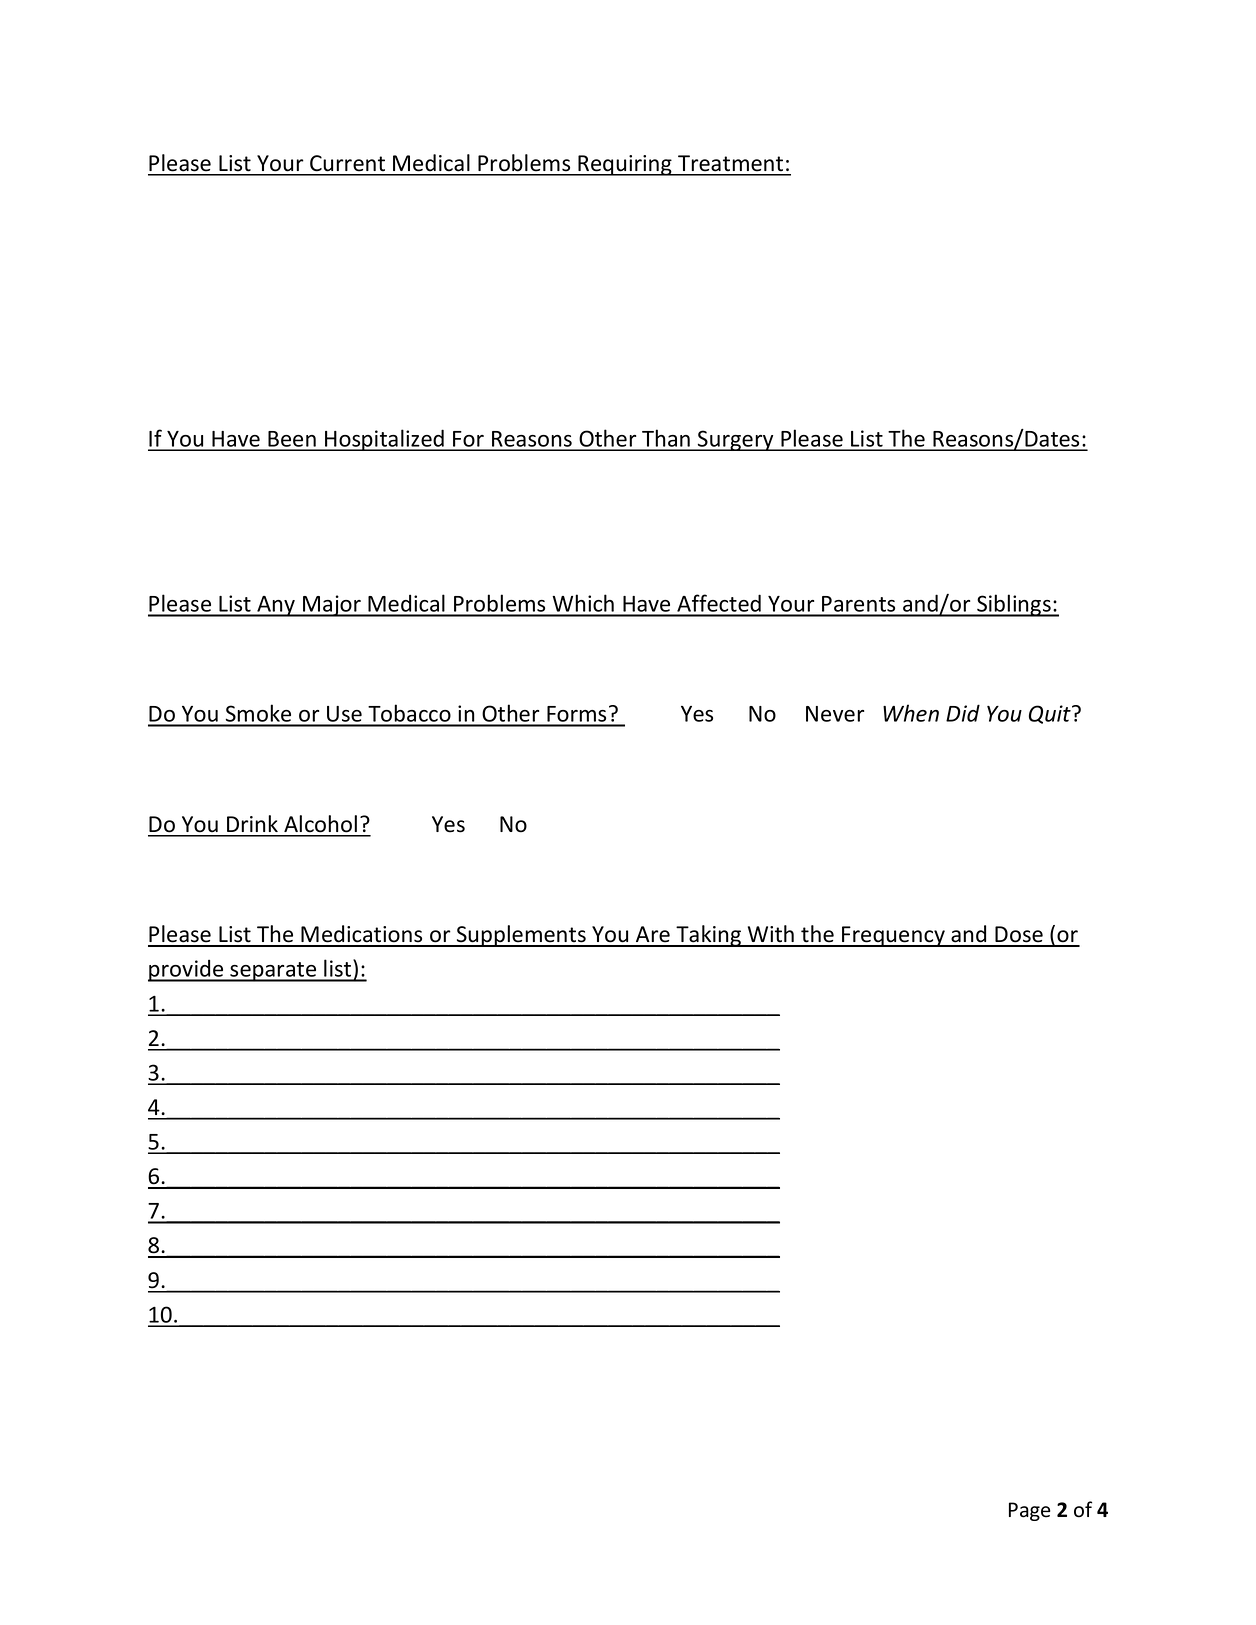  I want to click on Page, so click(1030, 1511).
